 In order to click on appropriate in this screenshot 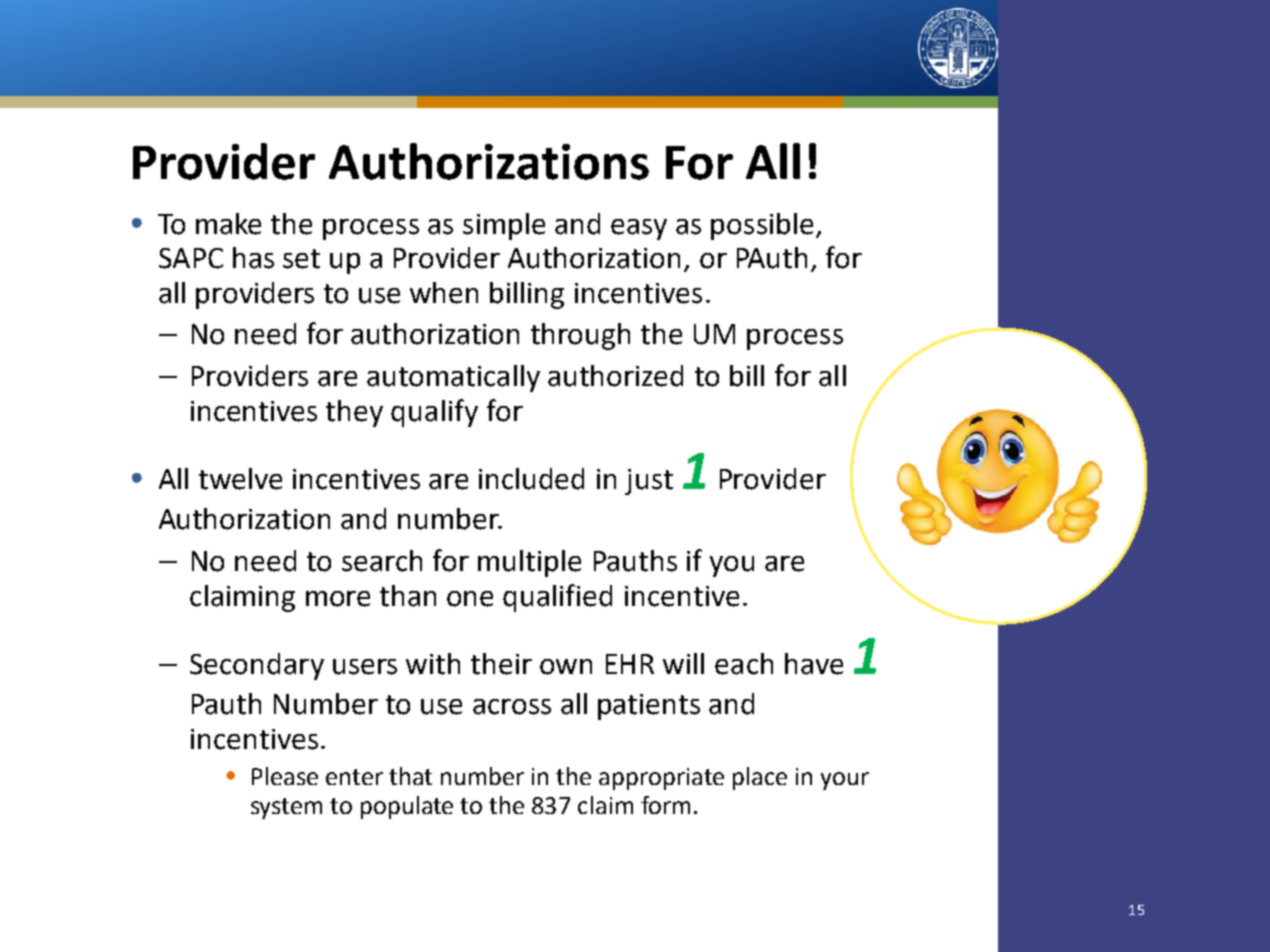, I will do `click(661, 779)`.
